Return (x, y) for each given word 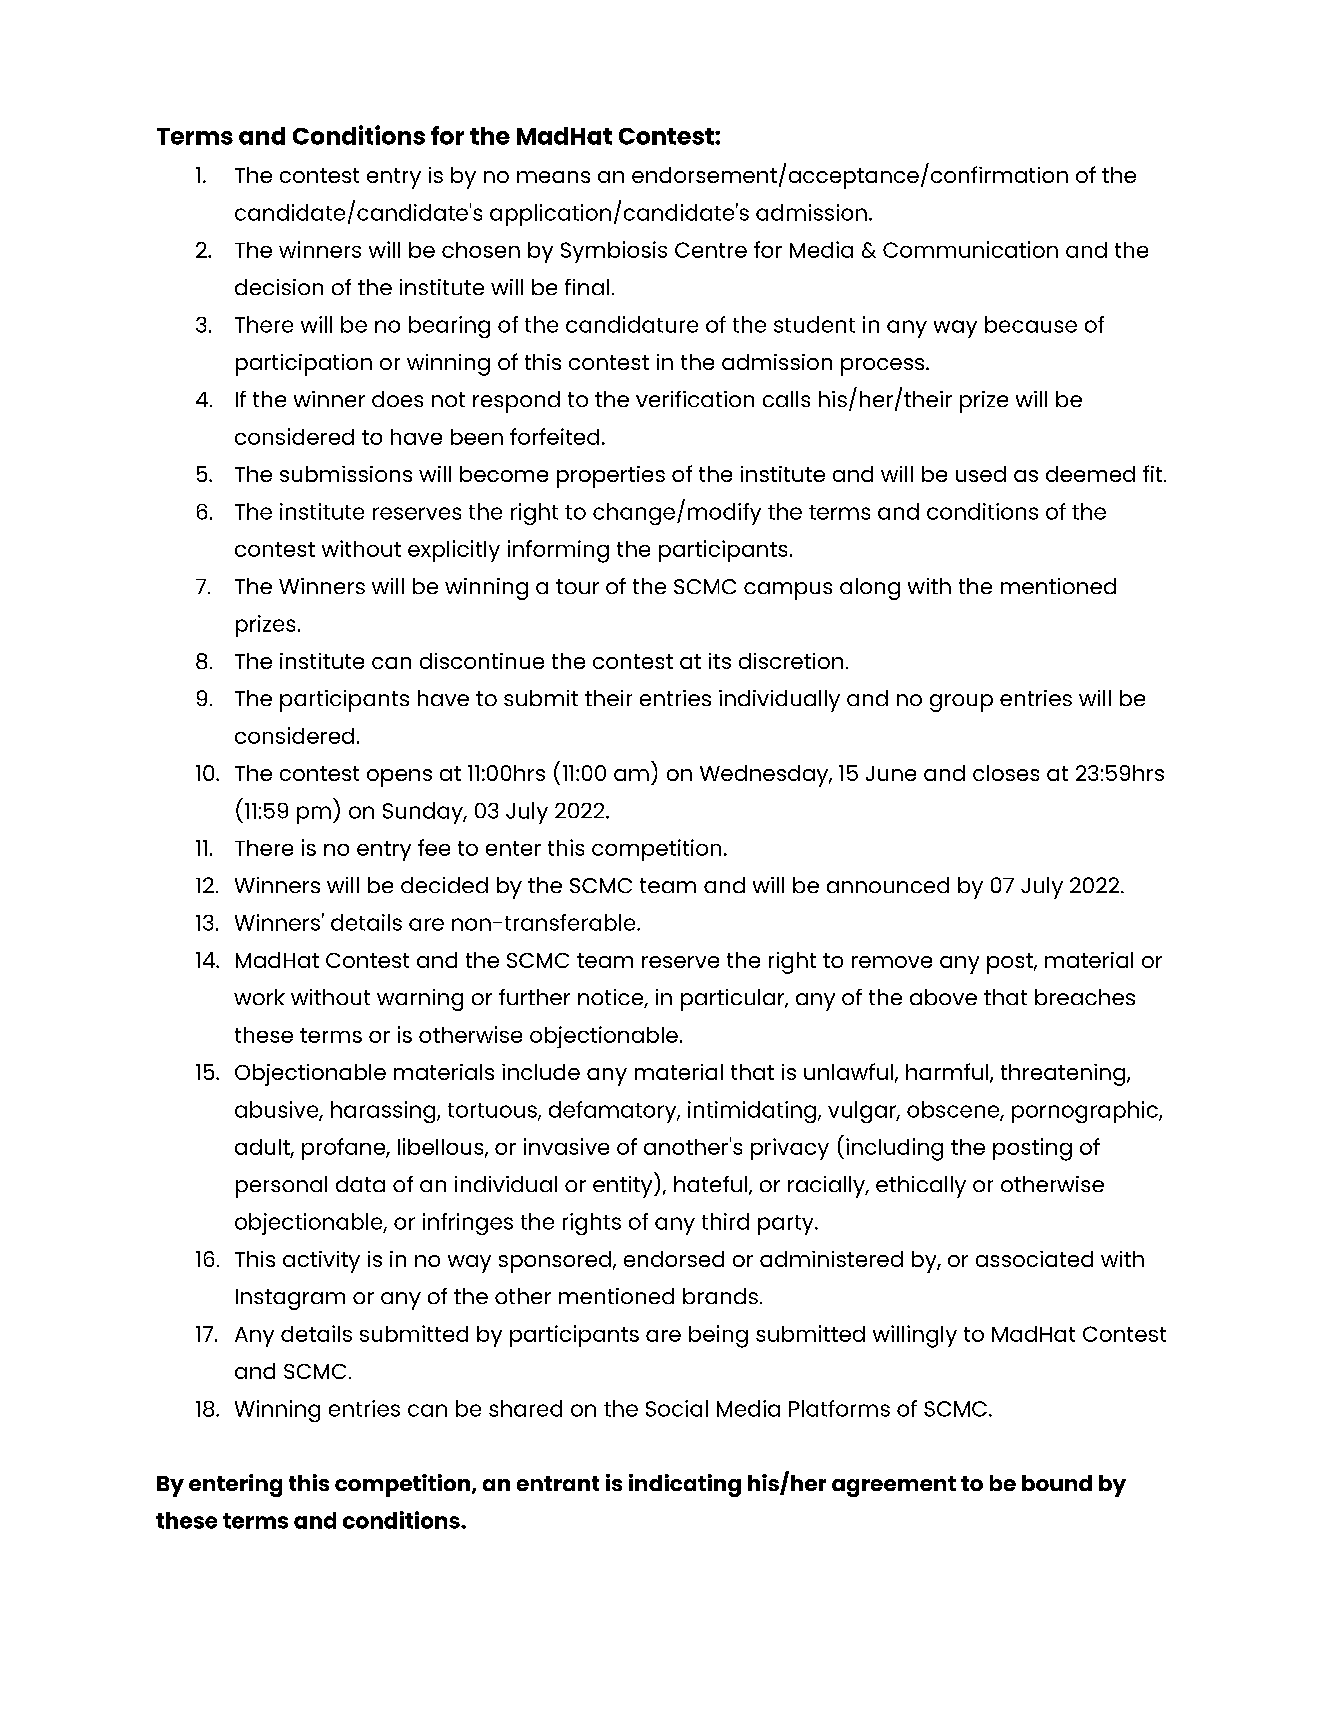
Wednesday (765, 776)
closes (1006, 773)
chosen (481, 250)
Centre (711, 250)
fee (434, 847)
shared (525, 1408)
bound (1057, 1483)
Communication (970, 249)
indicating (685, 1485)
